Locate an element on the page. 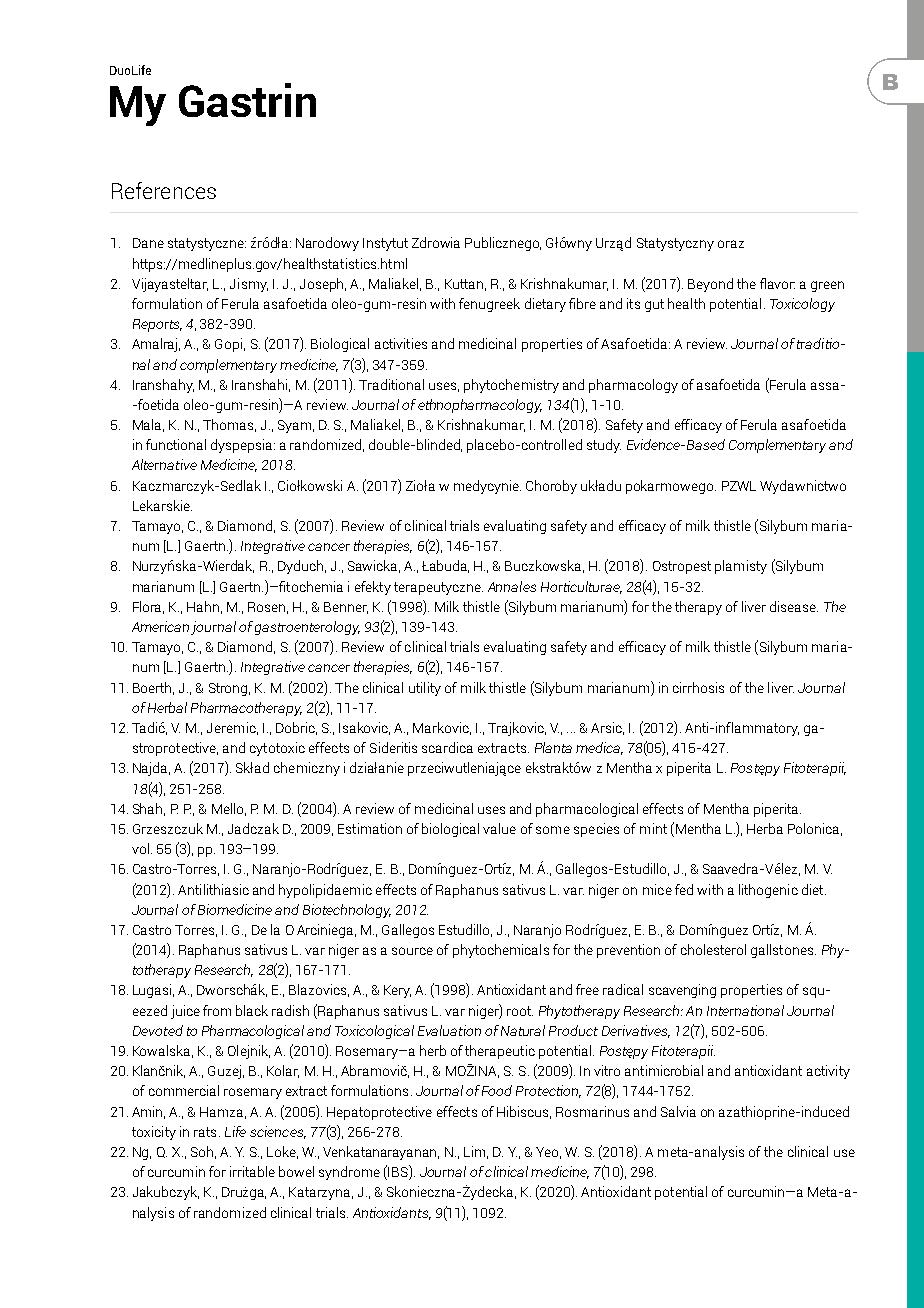 Image resolution: width=924 pixels, height=1308 pixels. Hahn is located at coordinates (203, 606).
